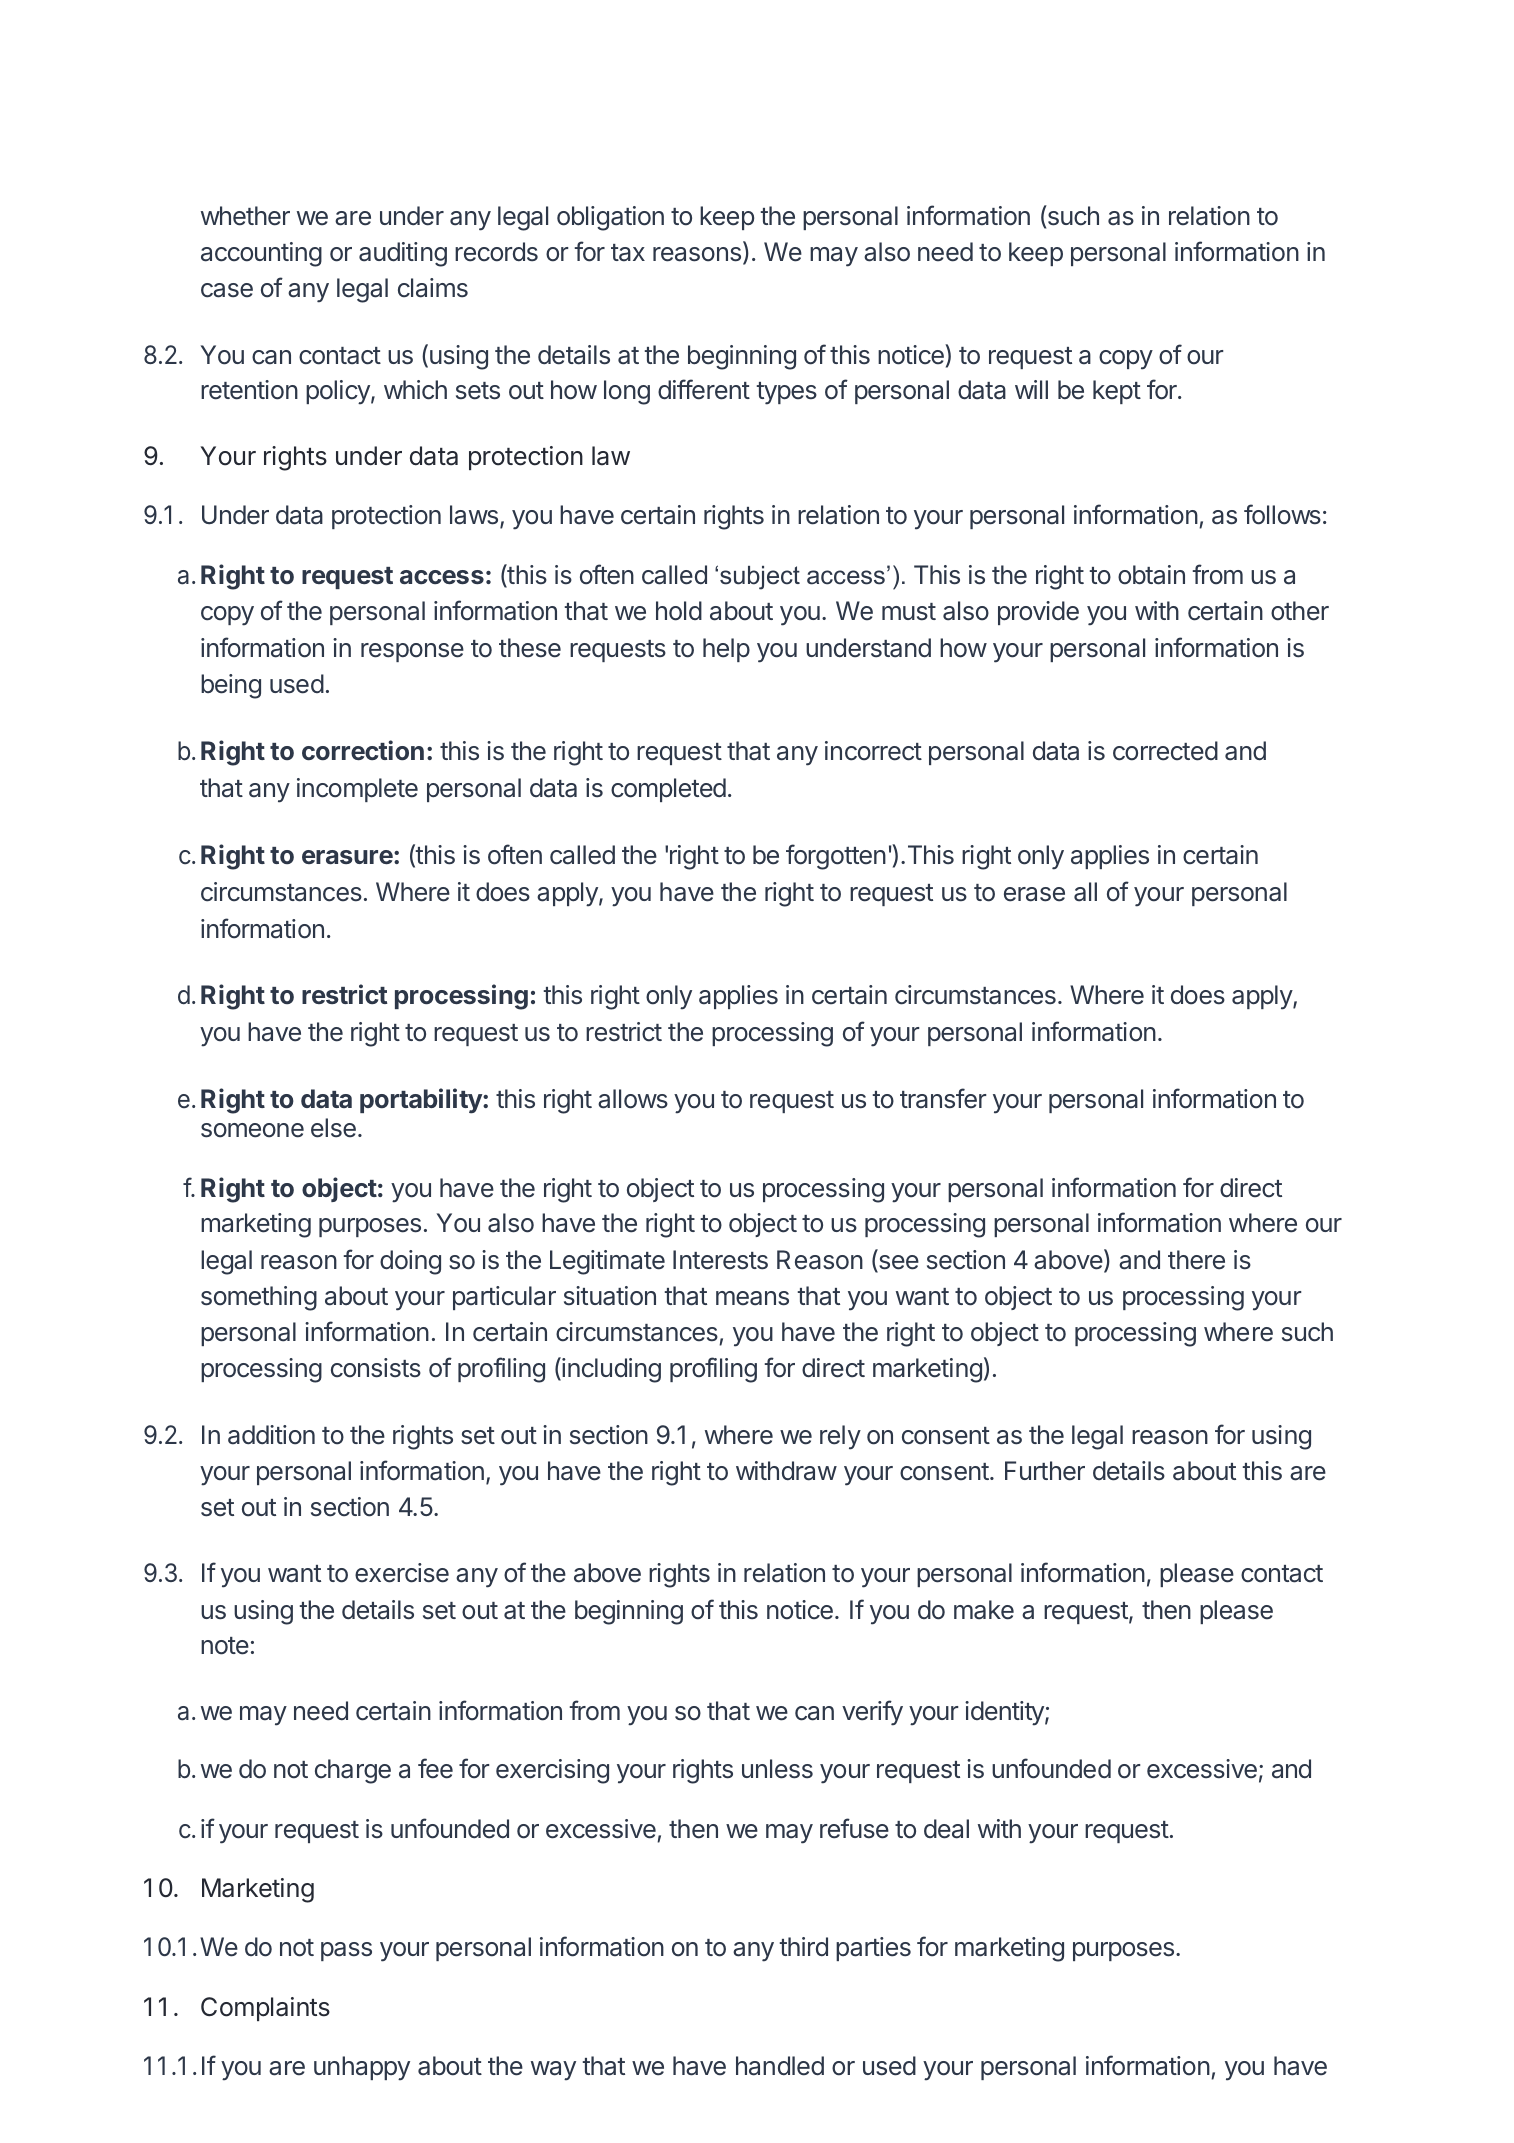 The width and height of the image is (1514, 2143). What do you see at coordinates (362, 2068) in the image?
I see `unhappy` at bounding box center [362, 2068].
